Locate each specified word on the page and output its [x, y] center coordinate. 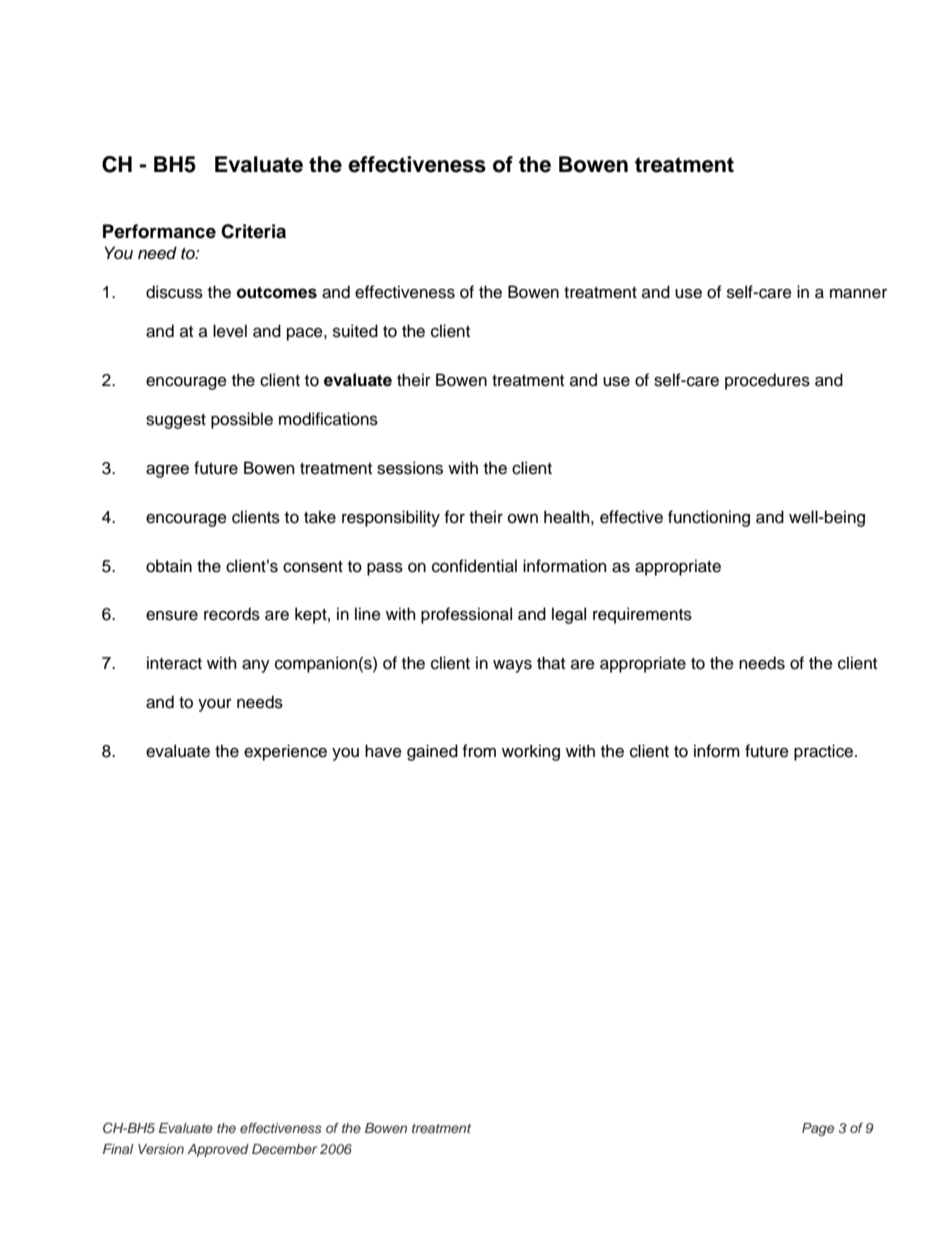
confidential [474, 566]
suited [355, 331]
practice [825, 752]
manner [858, 293]
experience [285, 752]
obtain [169, 566]
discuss [174, 292]
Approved [218, 1150]
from [479, 751]
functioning [709, 518]
